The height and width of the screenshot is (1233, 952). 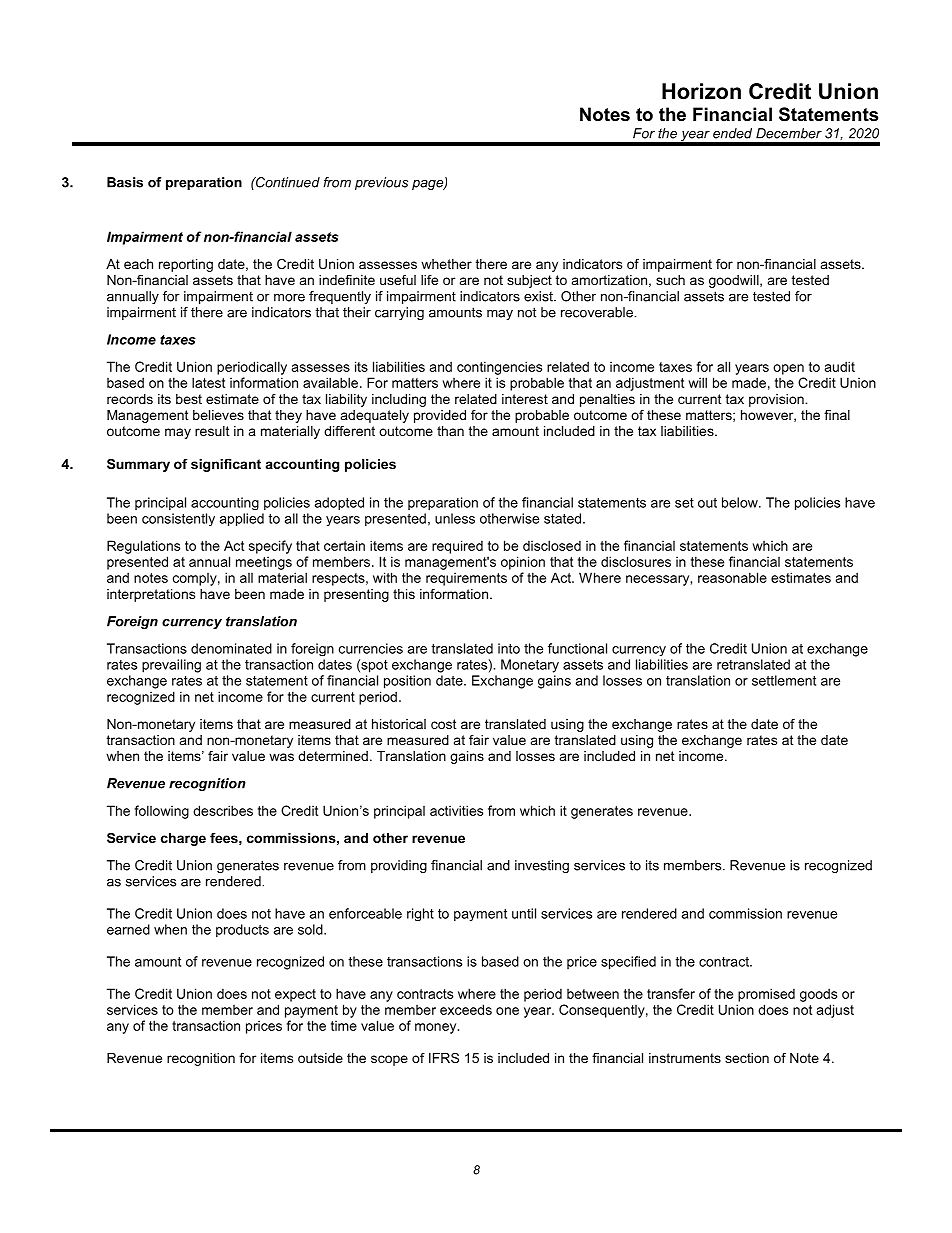 What do you see at coordinates (466, 1009) in the screenshot?
I see `exceeds` at bounding box center [466, 1009].
